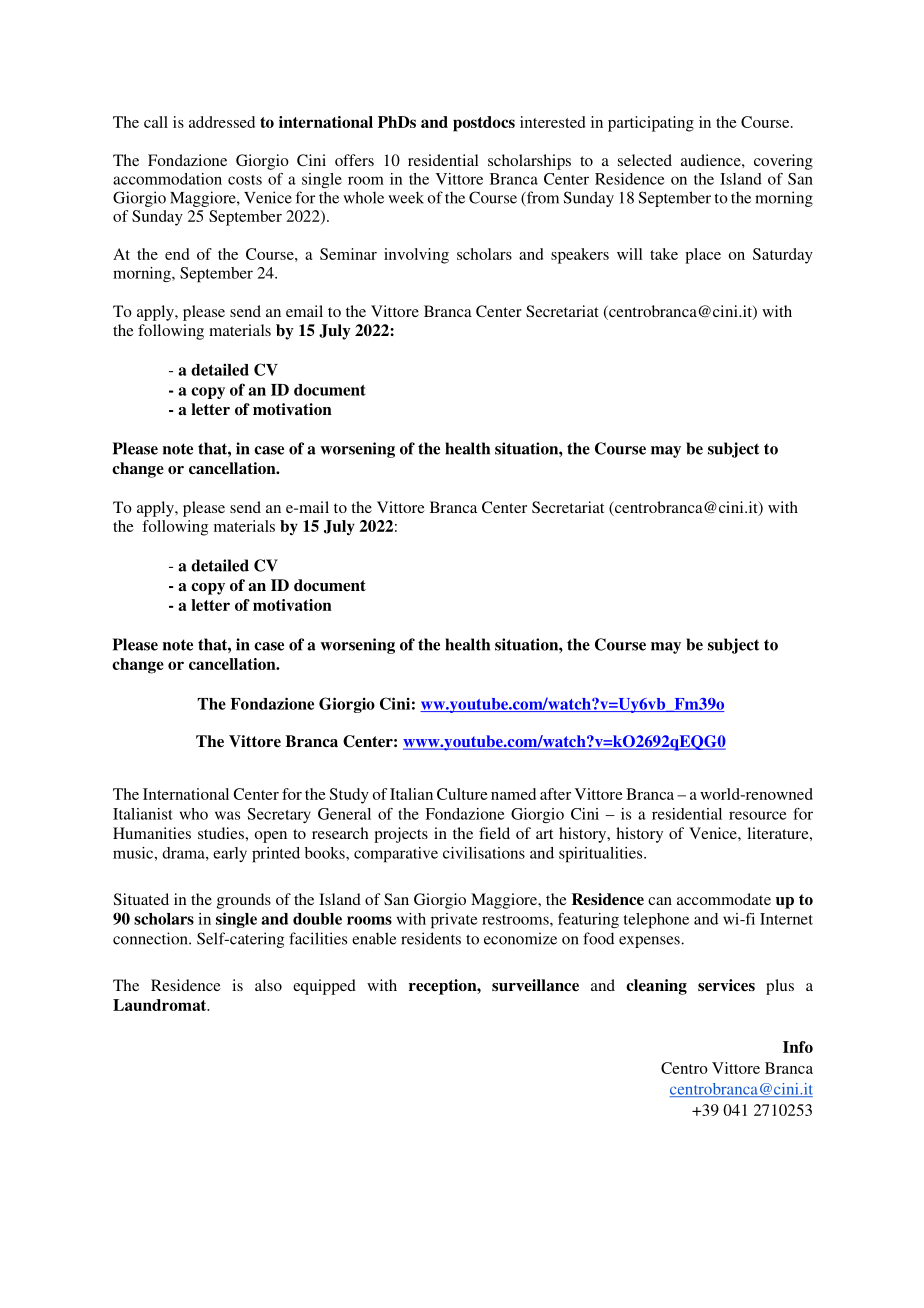 This screenshot has width=924, height=1308. Describe the element at coordinates (462, 794) in the screenshot. I see `Culture` at that location.
